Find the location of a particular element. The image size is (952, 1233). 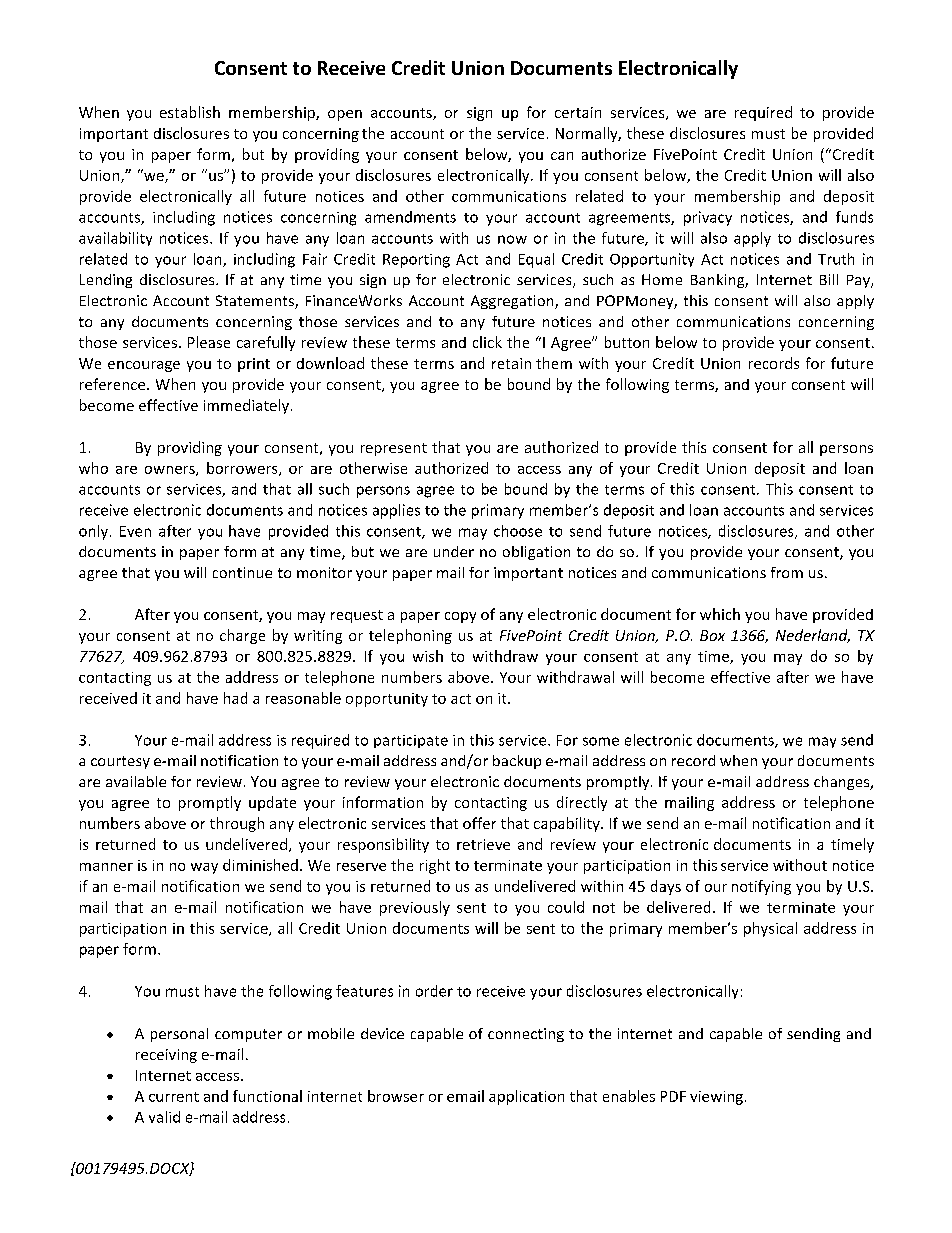

copy is located at coordinates (460, 617).
